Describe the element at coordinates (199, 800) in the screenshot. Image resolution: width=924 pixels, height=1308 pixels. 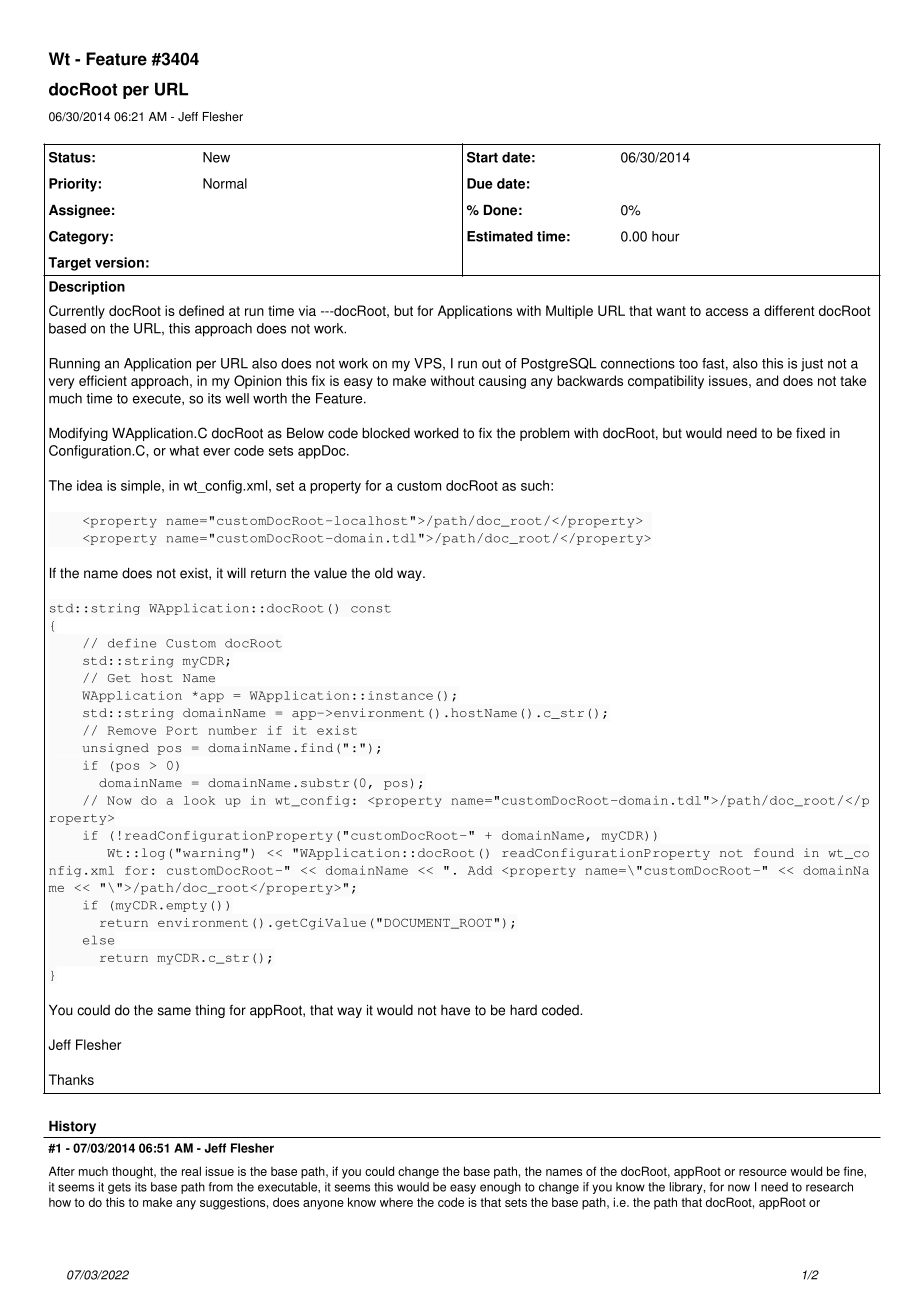
I see `look` at that location.
